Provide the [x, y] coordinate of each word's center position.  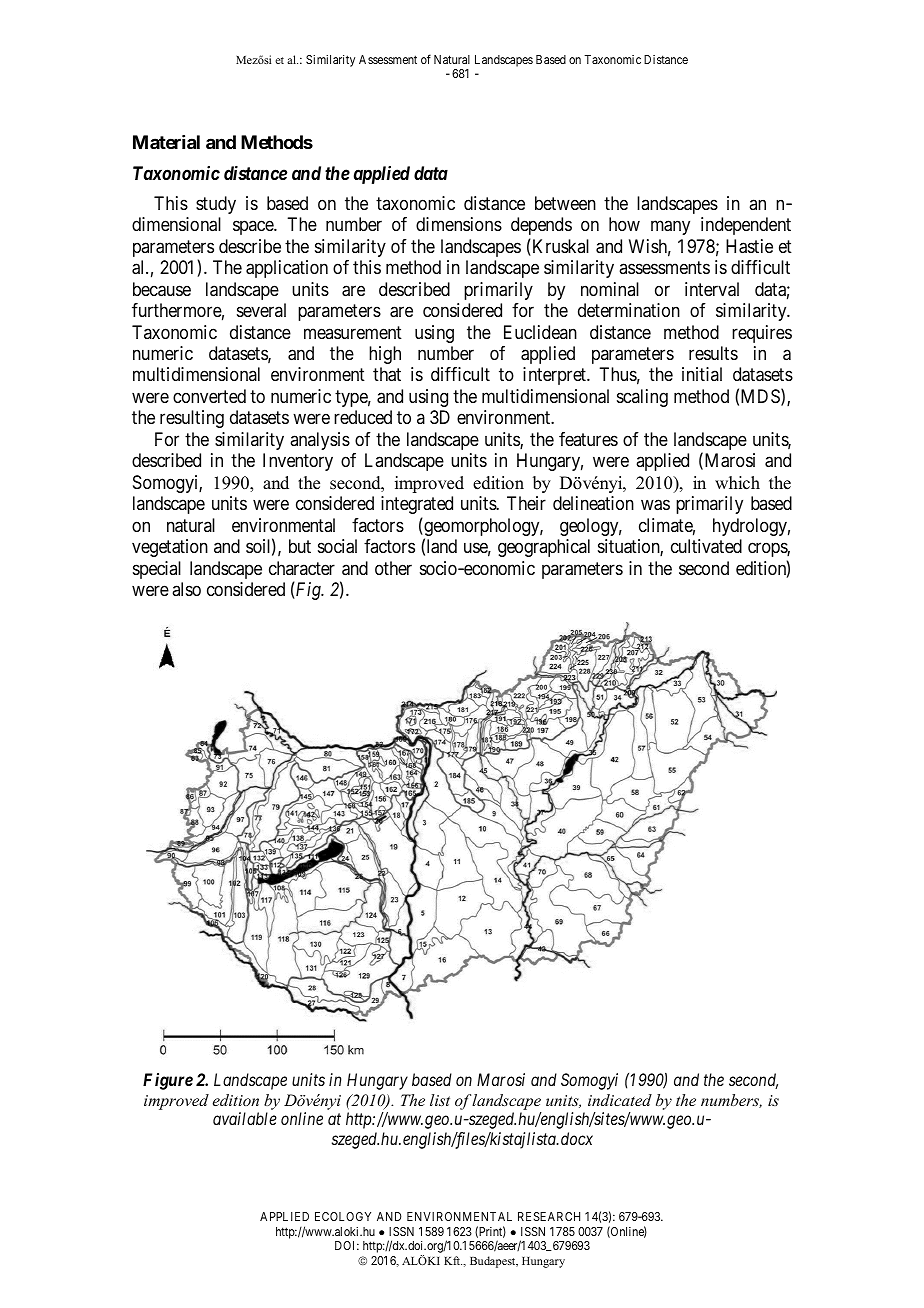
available [245, 1118]
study [216, 205]
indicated [620, 1100]
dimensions [459, 224]
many [670, 228]
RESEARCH [549, 1216]
